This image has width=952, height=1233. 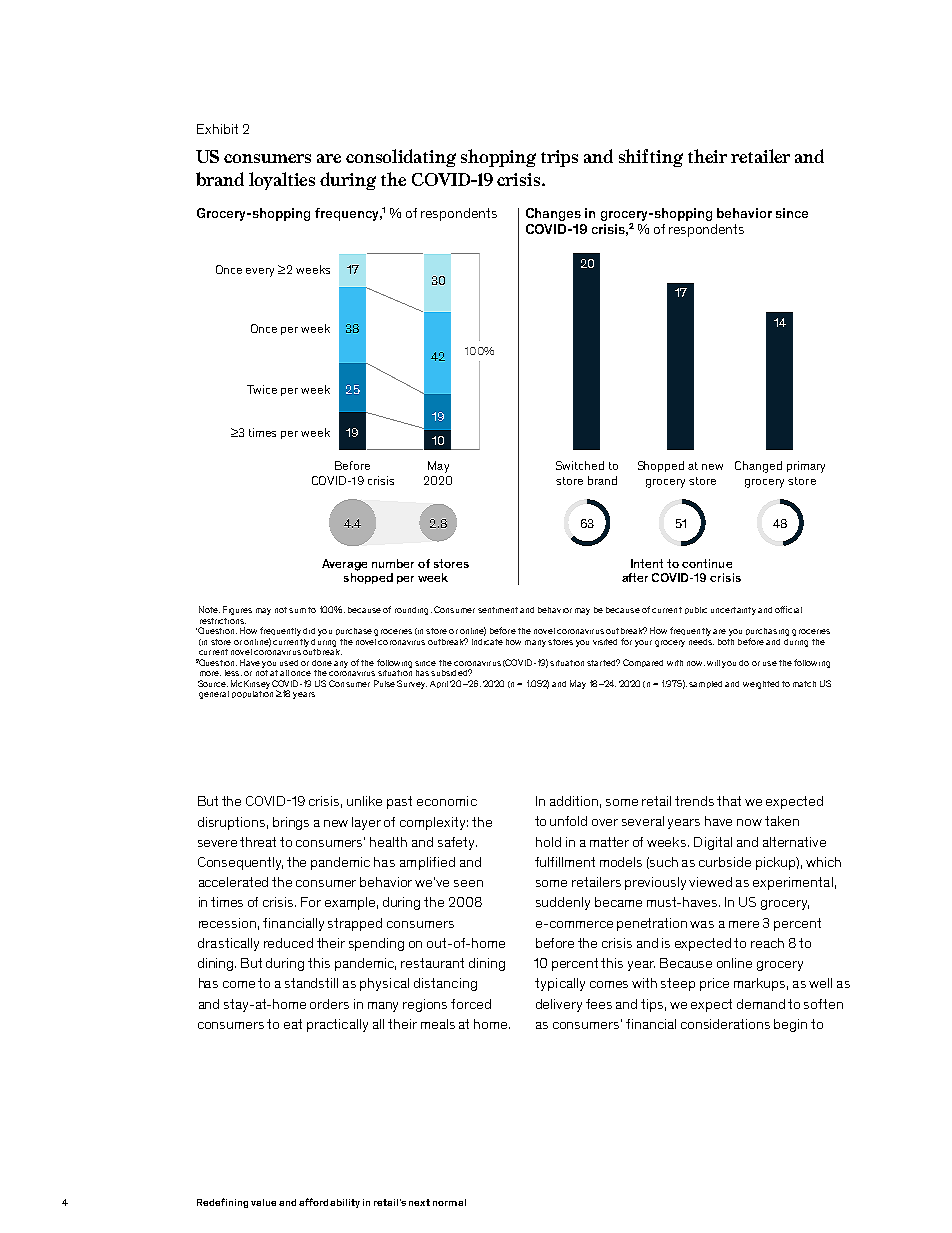 I want to click on every, so click(x=260, y=272).
